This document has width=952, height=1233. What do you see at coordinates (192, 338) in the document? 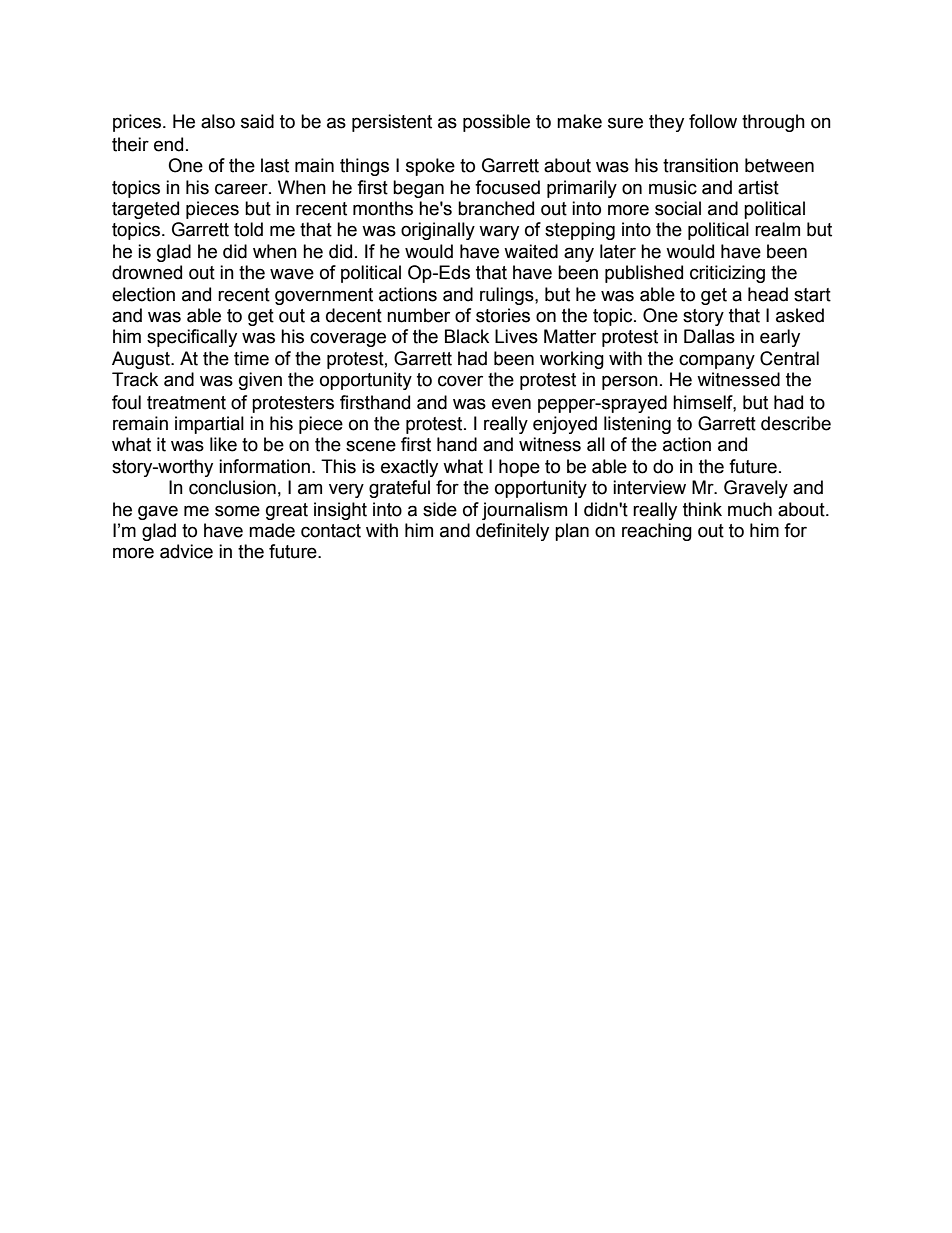
I see `specifically` at bounding box center [192, 338].
